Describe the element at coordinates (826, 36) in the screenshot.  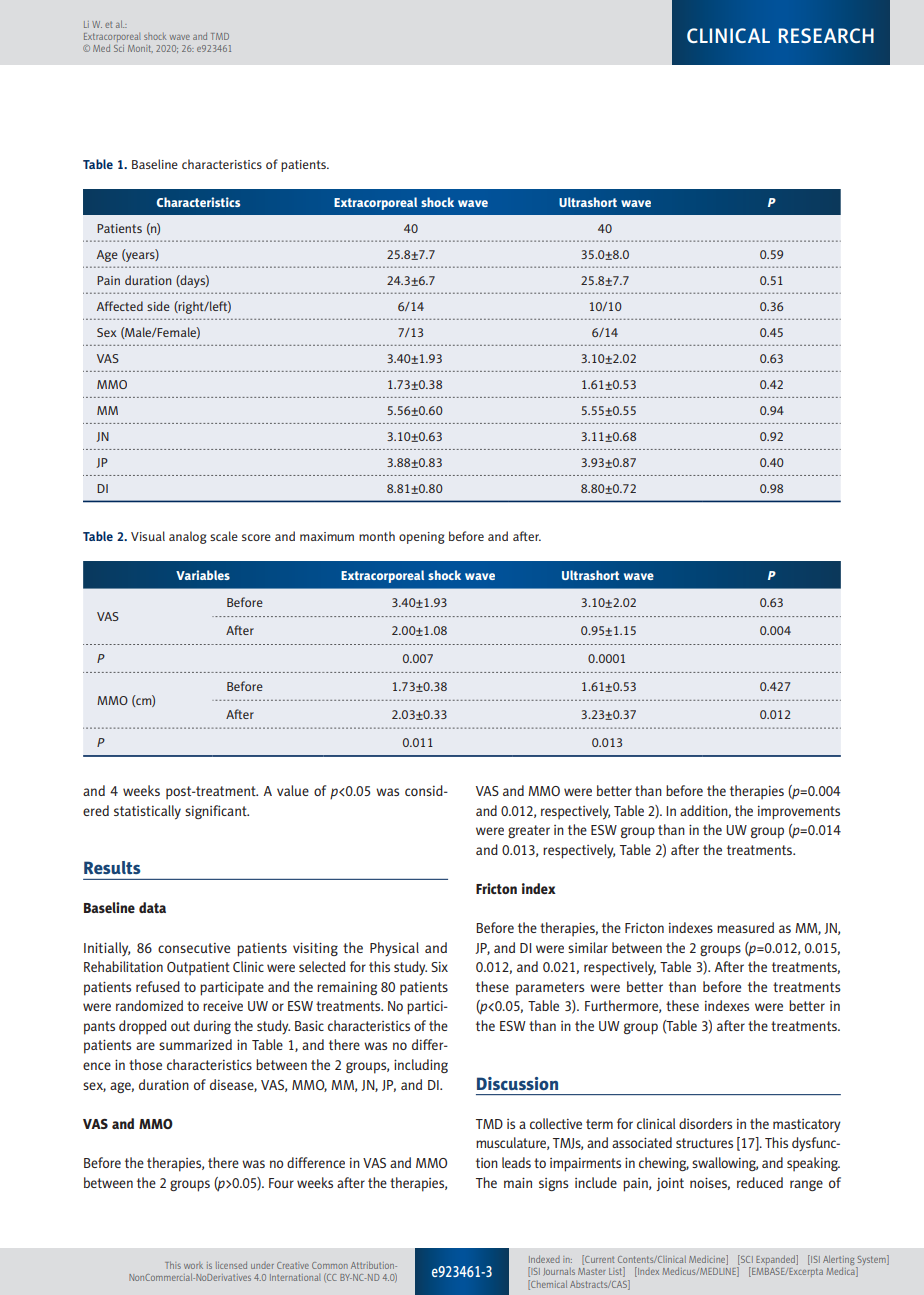
I see `RESEARCH` at that location.
